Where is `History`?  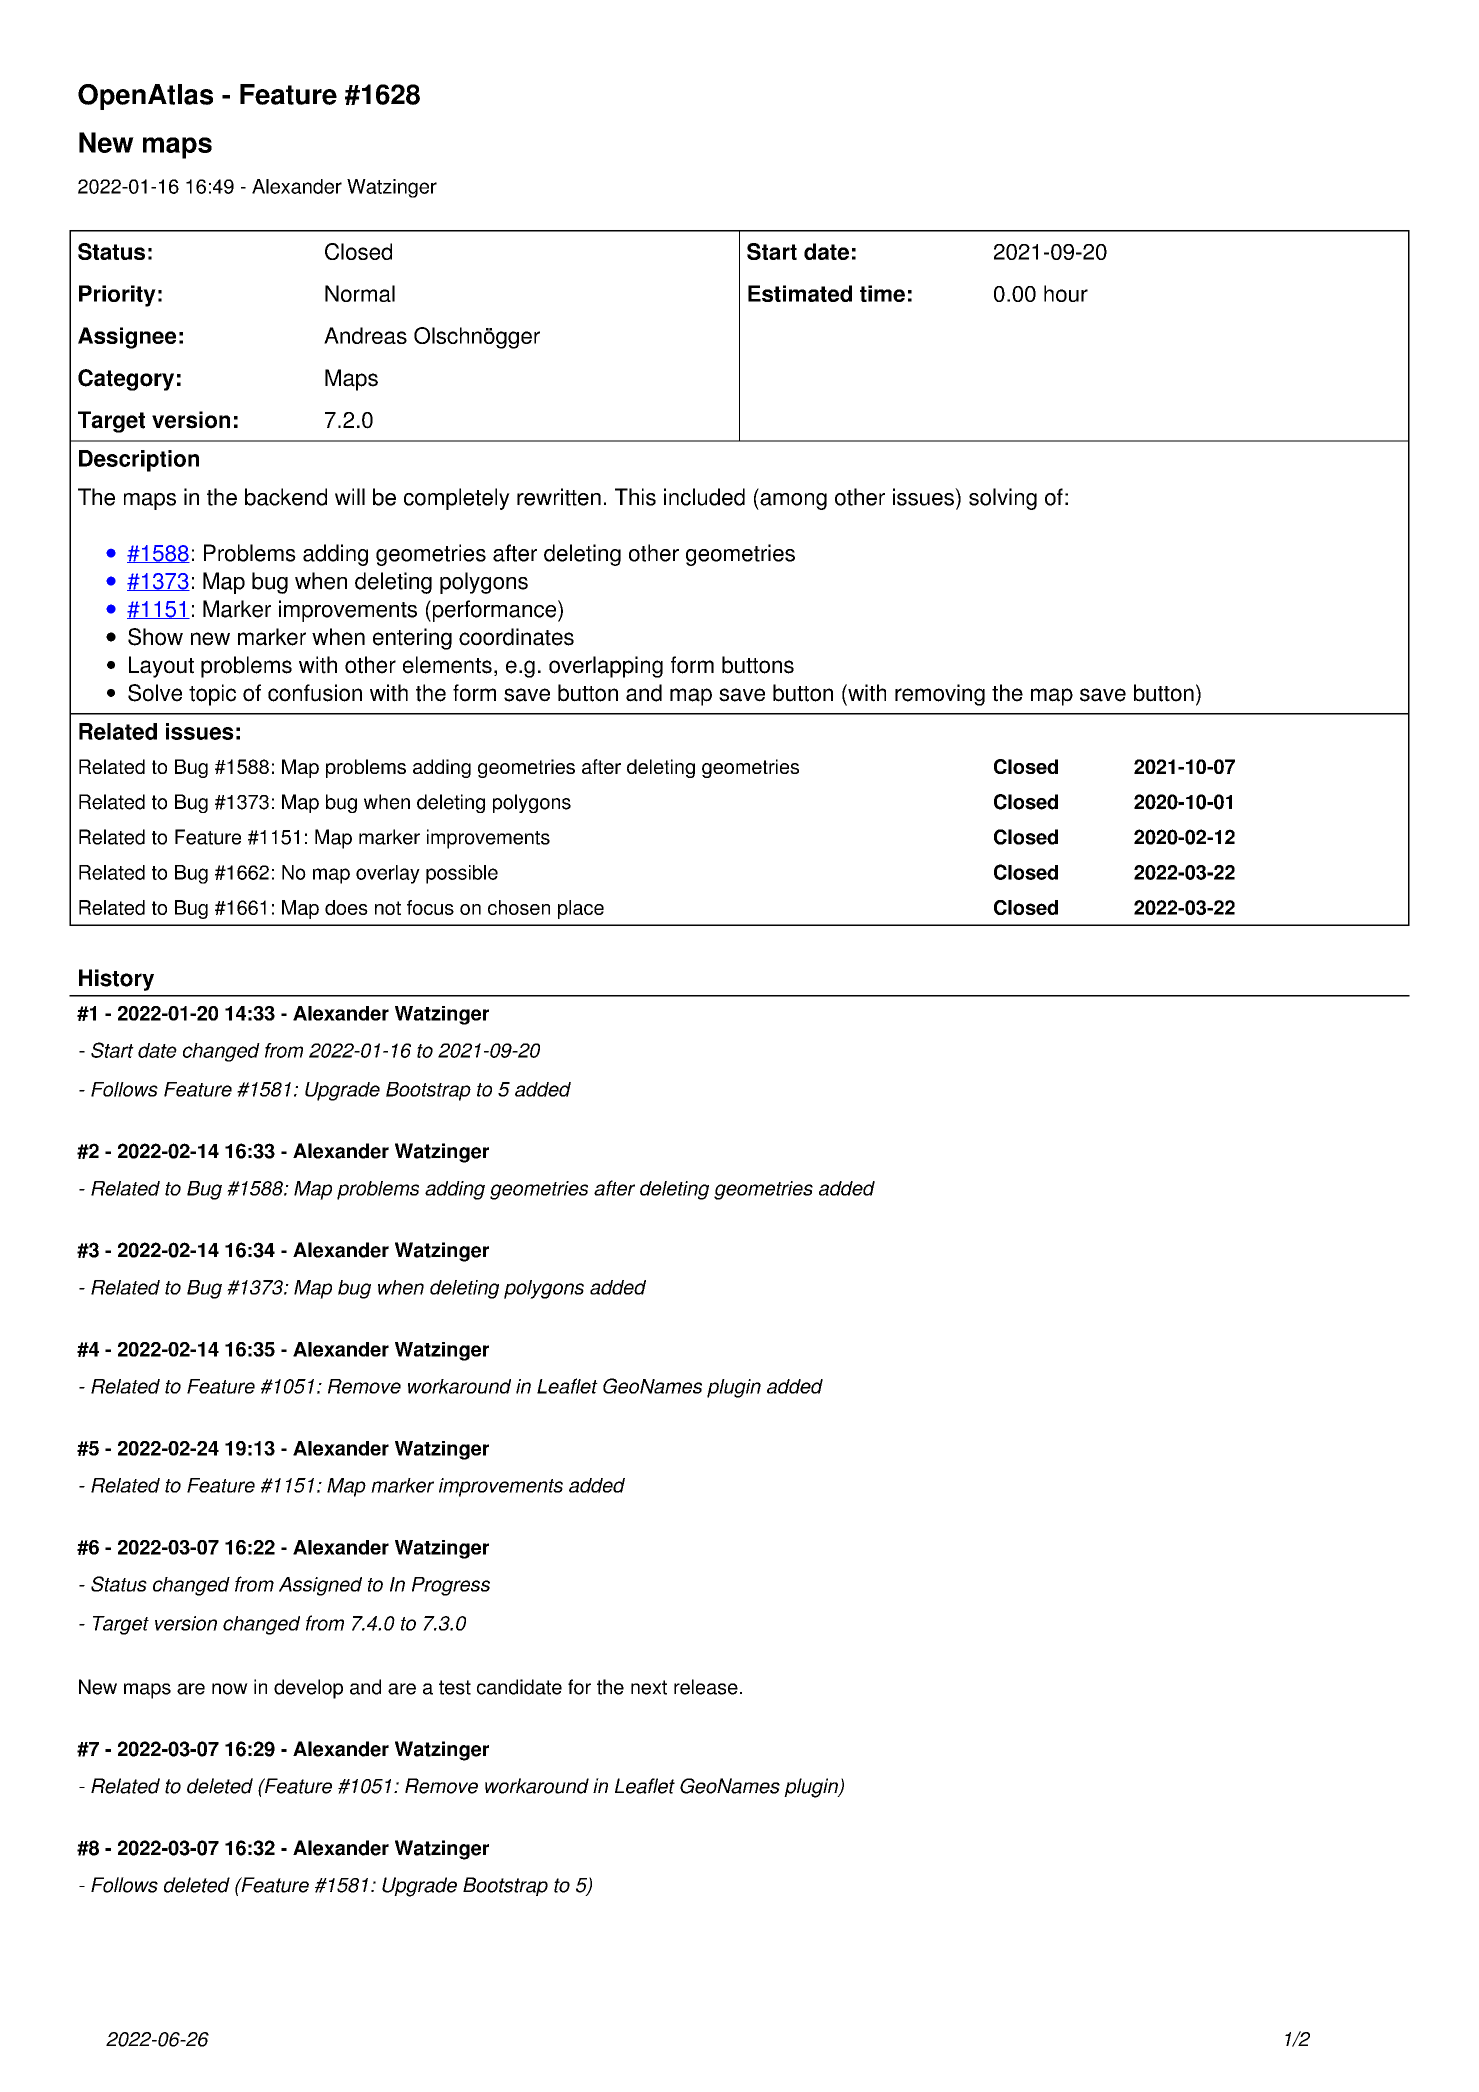
History is located at coordinates (116, 980).
